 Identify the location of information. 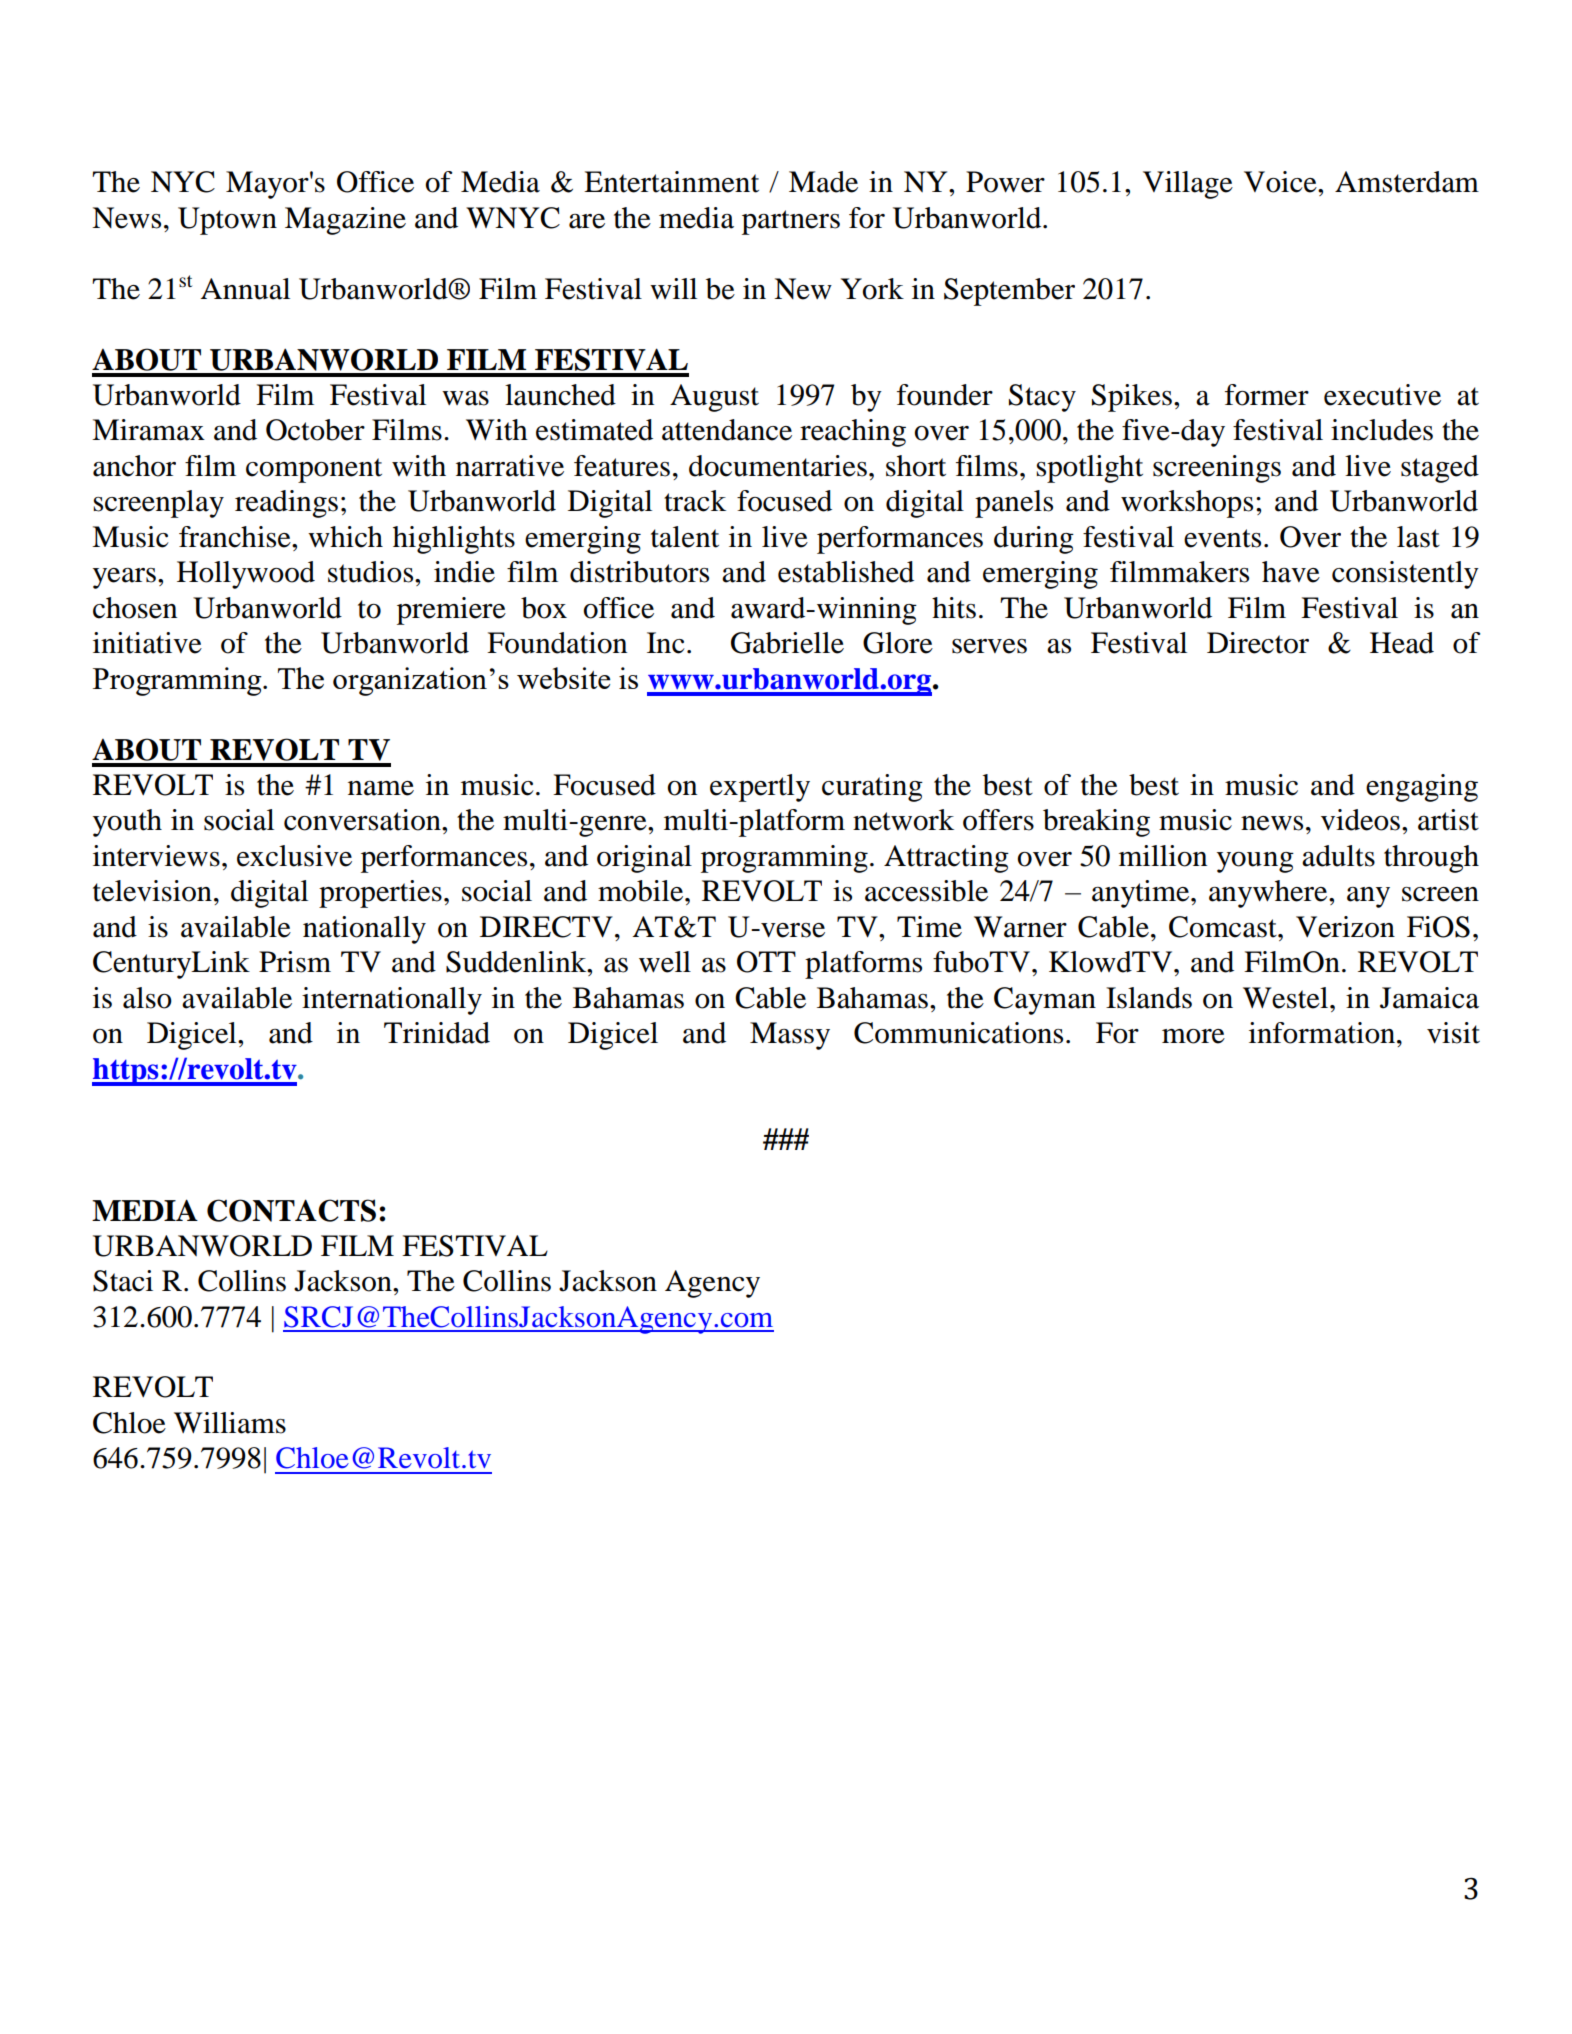
(1323, 1033).
